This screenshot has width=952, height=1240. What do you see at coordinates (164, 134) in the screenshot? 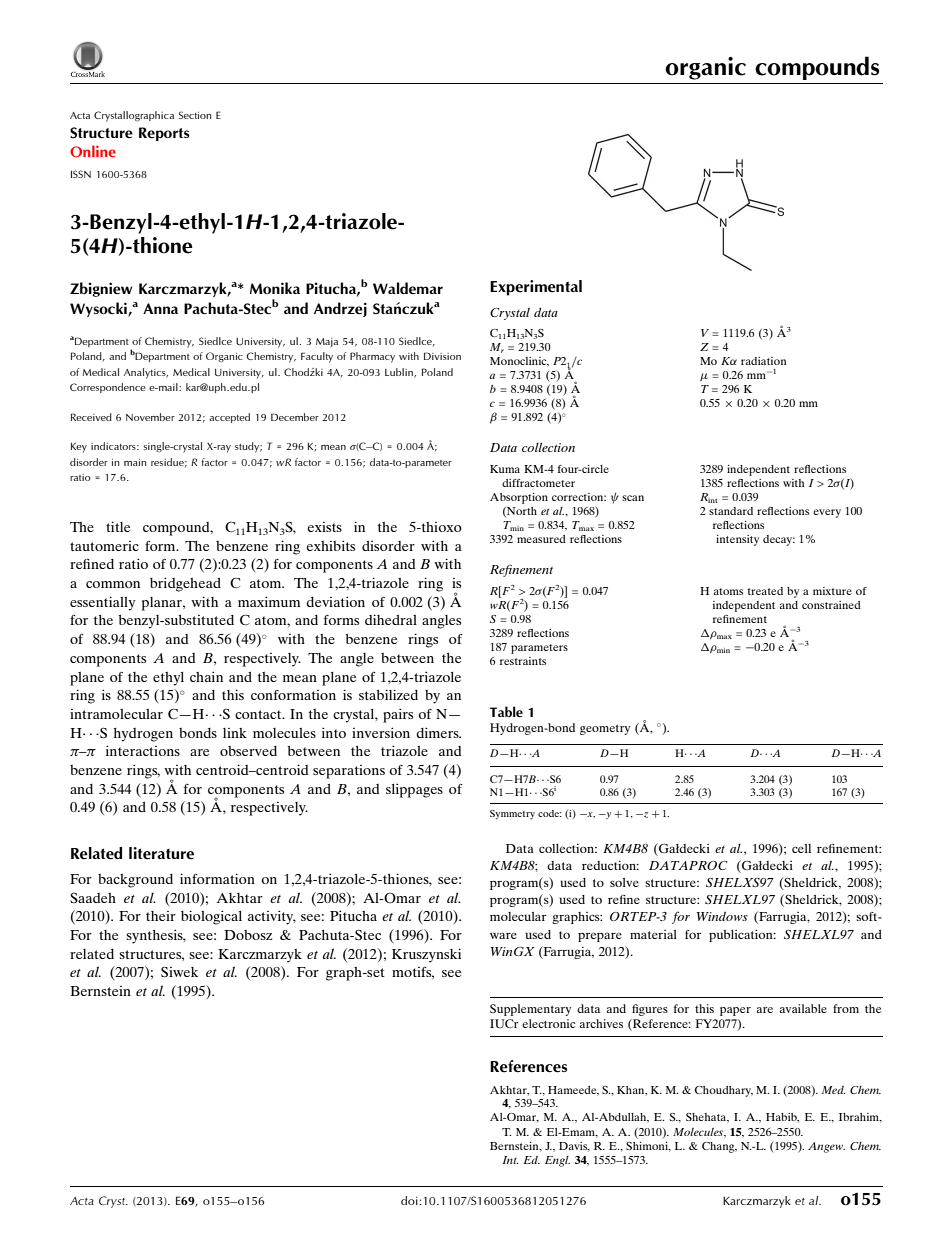
I see `Reports` at bounding box center [164, 134].
